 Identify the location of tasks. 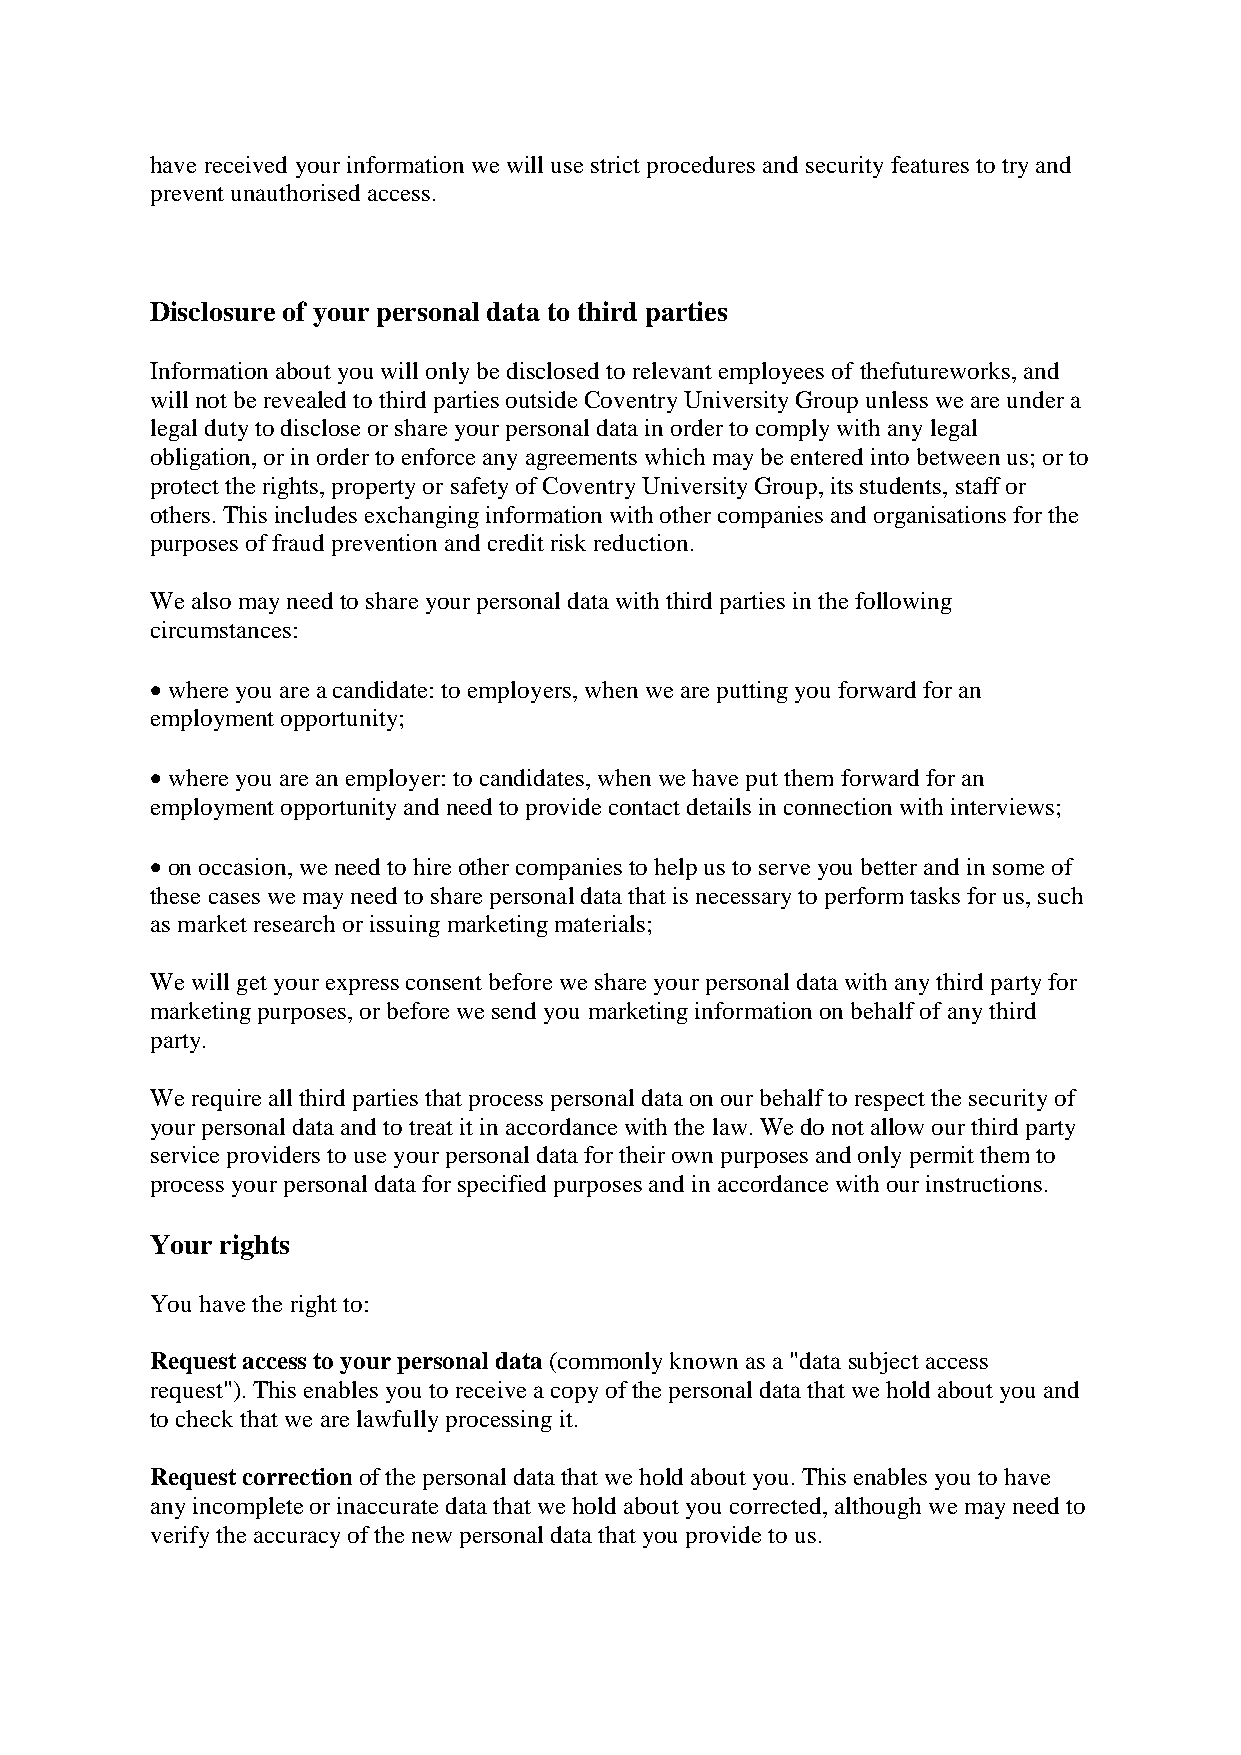
(935, 895).
